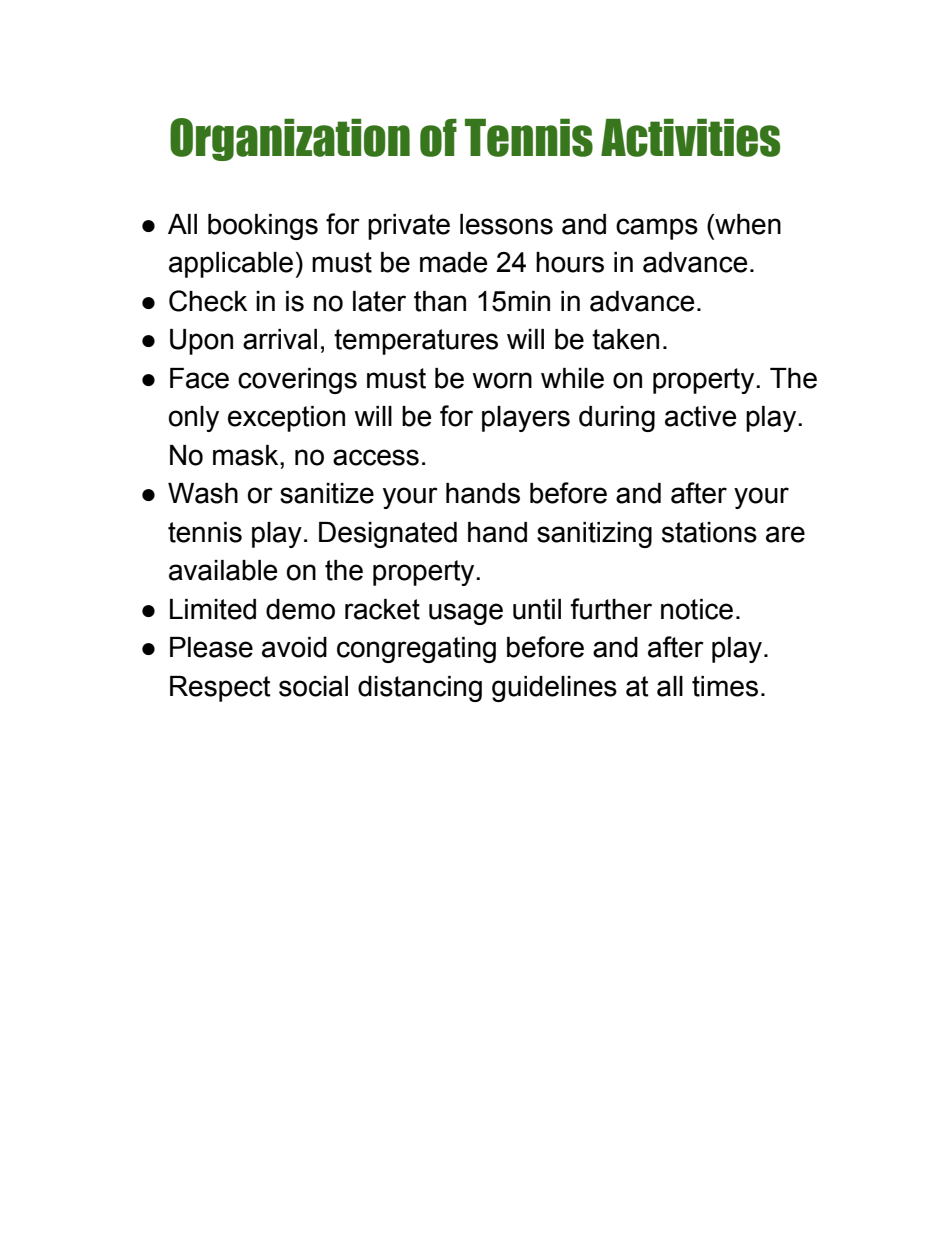 This screenshot has height=1233, width=952. What do you see at coordinates (554, 689) in the screenshot?
I see `guidelines` at bounding box center [554, 689].
